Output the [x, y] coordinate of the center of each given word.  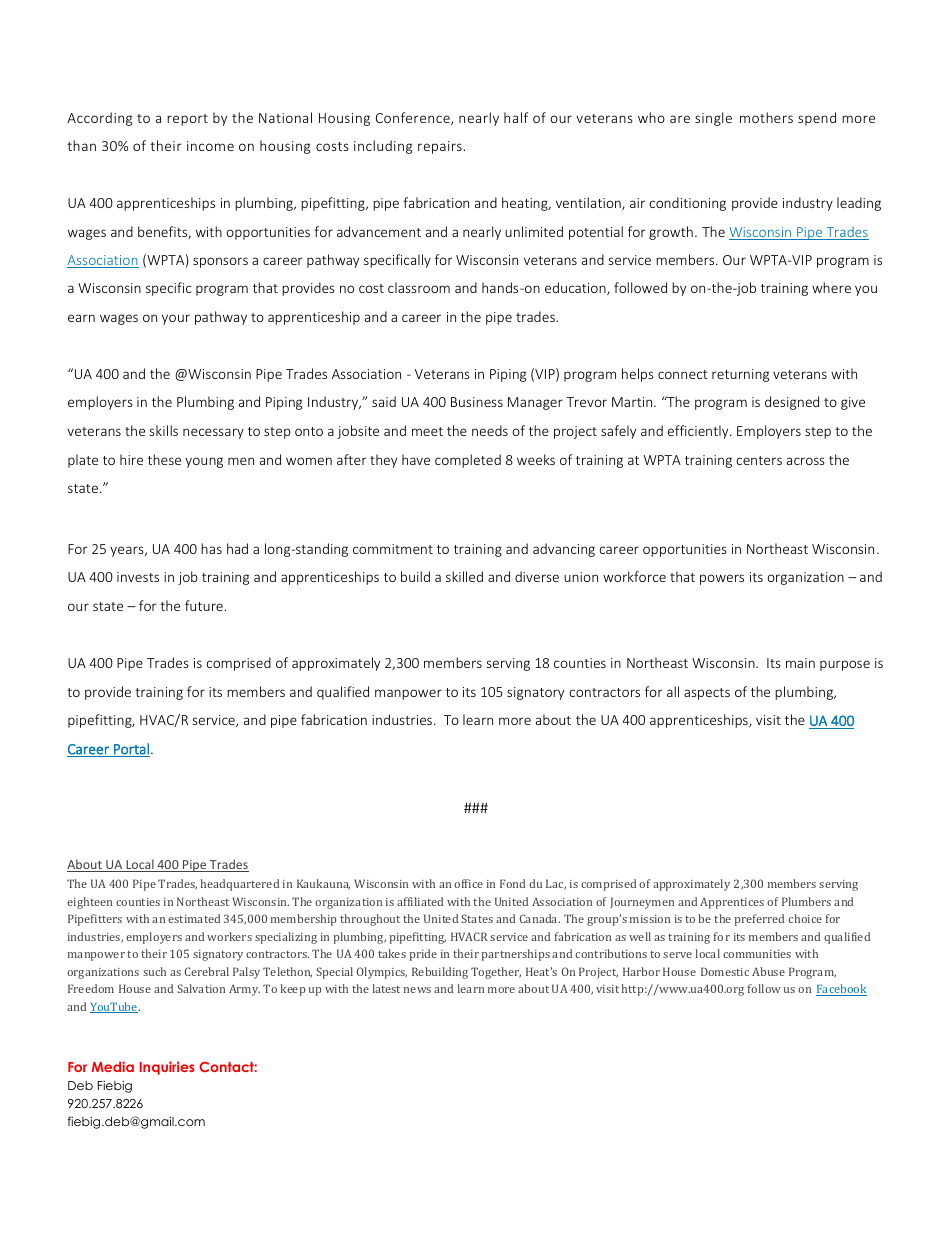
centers [759, 460]
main [800, 663]
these [164, 459]
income [210, 146]
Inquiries [167, 1068]
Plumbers [806, 901]
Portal [131, 750]
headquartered [239, 885]
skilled [464, 576]
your [176, 319]
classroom [419, 287]
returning [740, 375]
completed [468, 461]
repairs [440, 147]
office [468, 883]
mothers [766, 117]
